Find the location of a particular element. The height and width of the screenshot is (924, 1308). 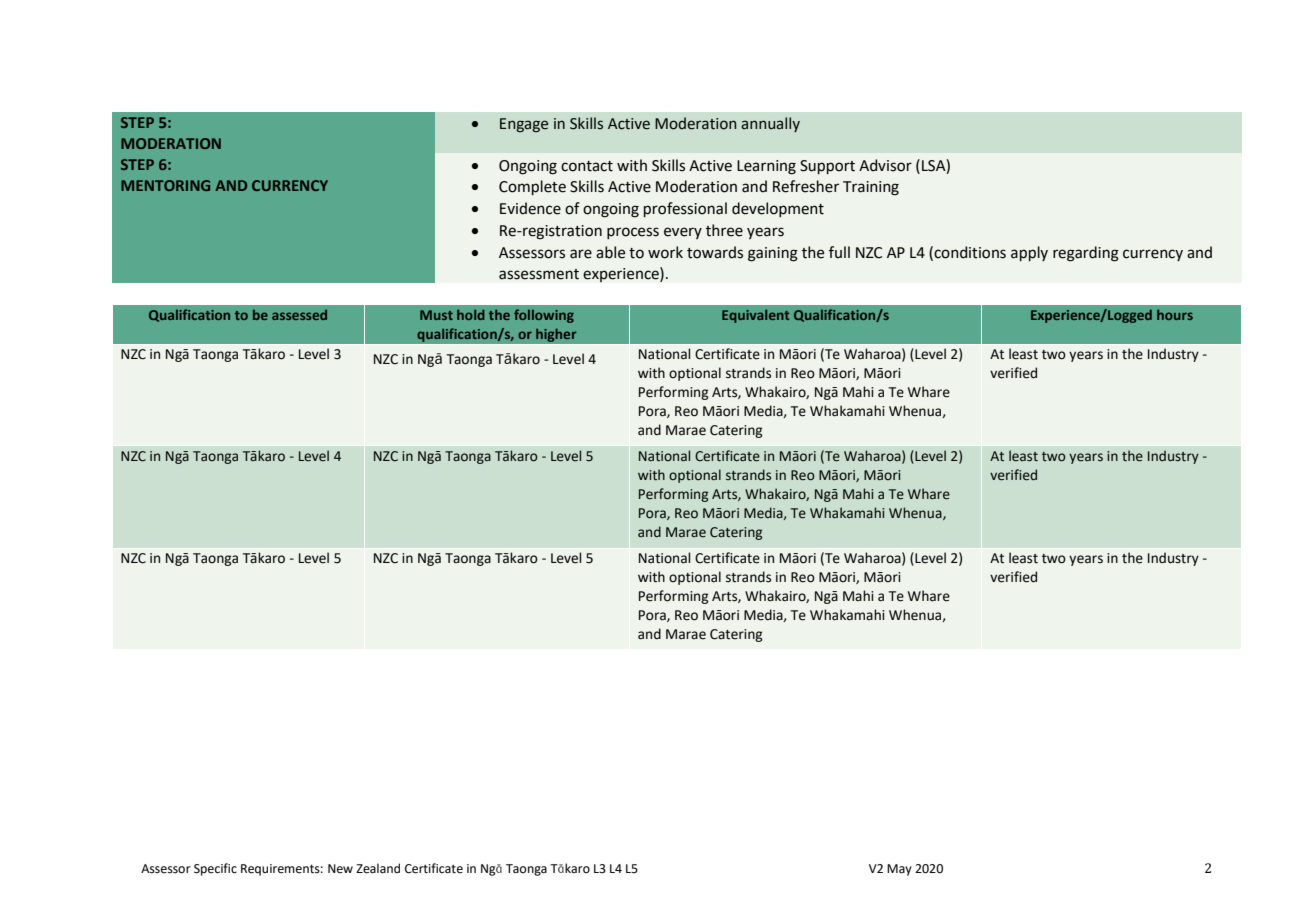

assessed is located at coordinates (299, 315).
